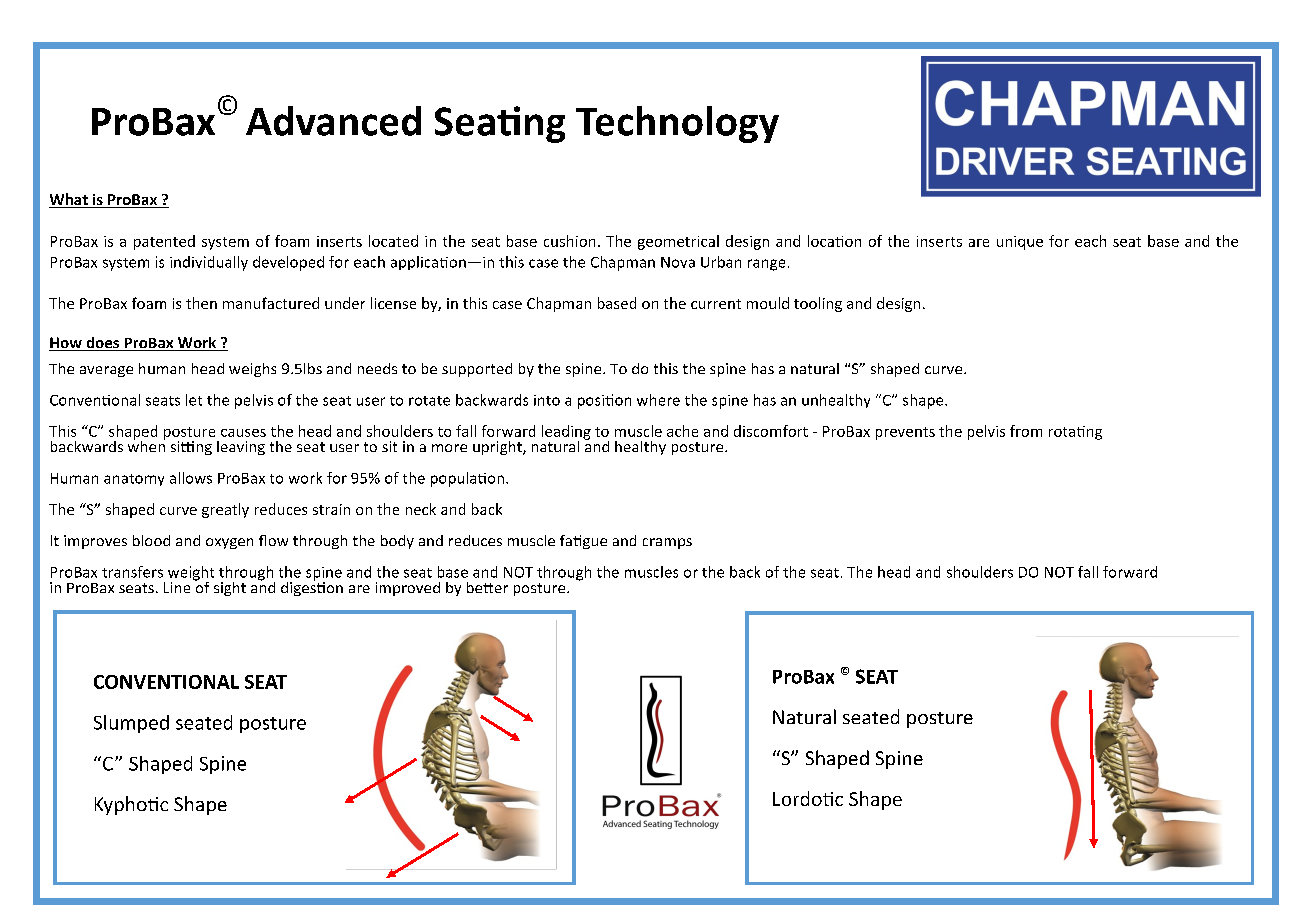 The height and width of the screenshot is (924, 1308). What do you see at coordinates (333, 121) in the screenshot?
I see `Advanced` at bounding box center [333, 121].
